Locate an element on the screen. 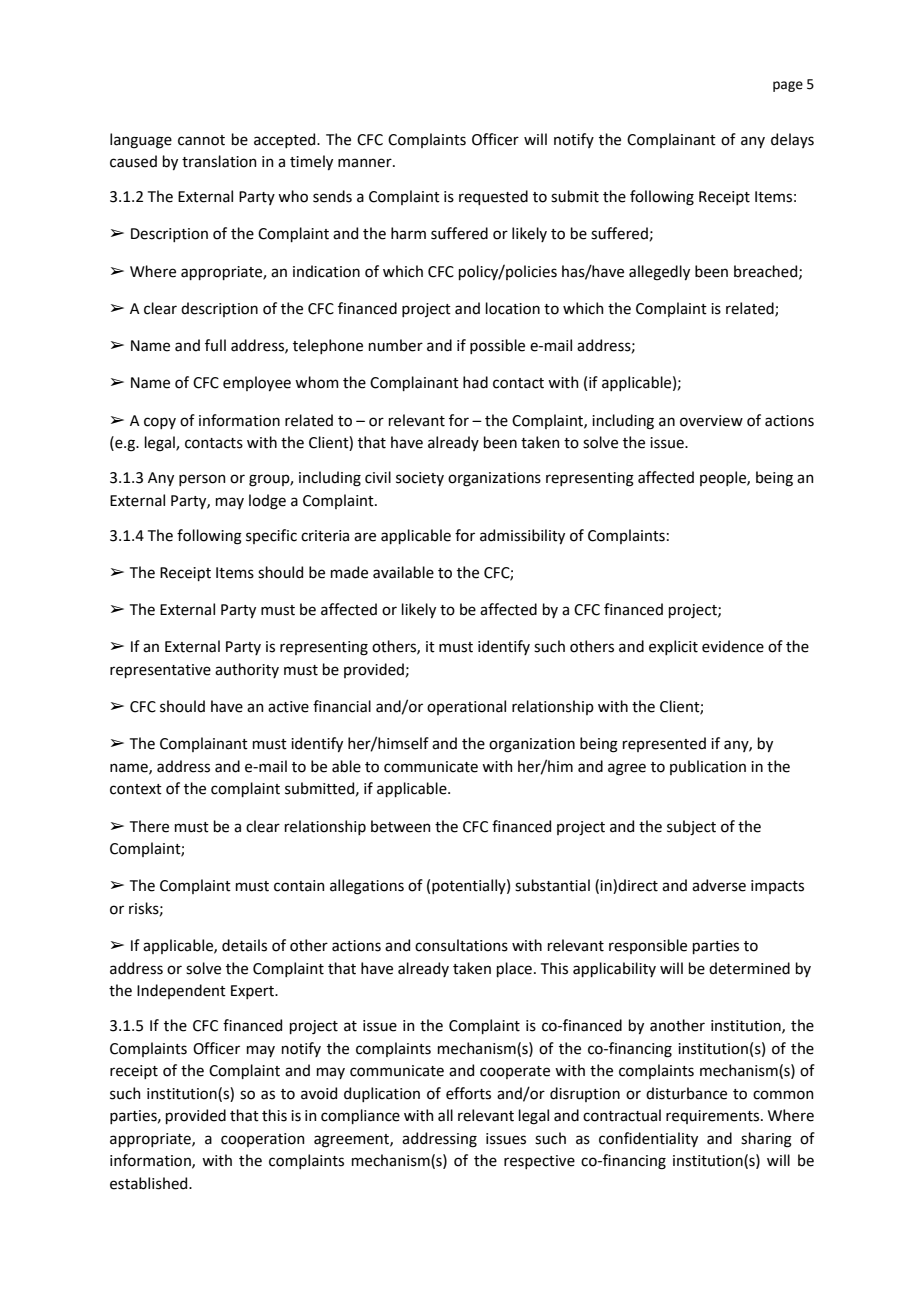 The image size is (924, 1308). efforts is located at coordinates (468, 1093).
